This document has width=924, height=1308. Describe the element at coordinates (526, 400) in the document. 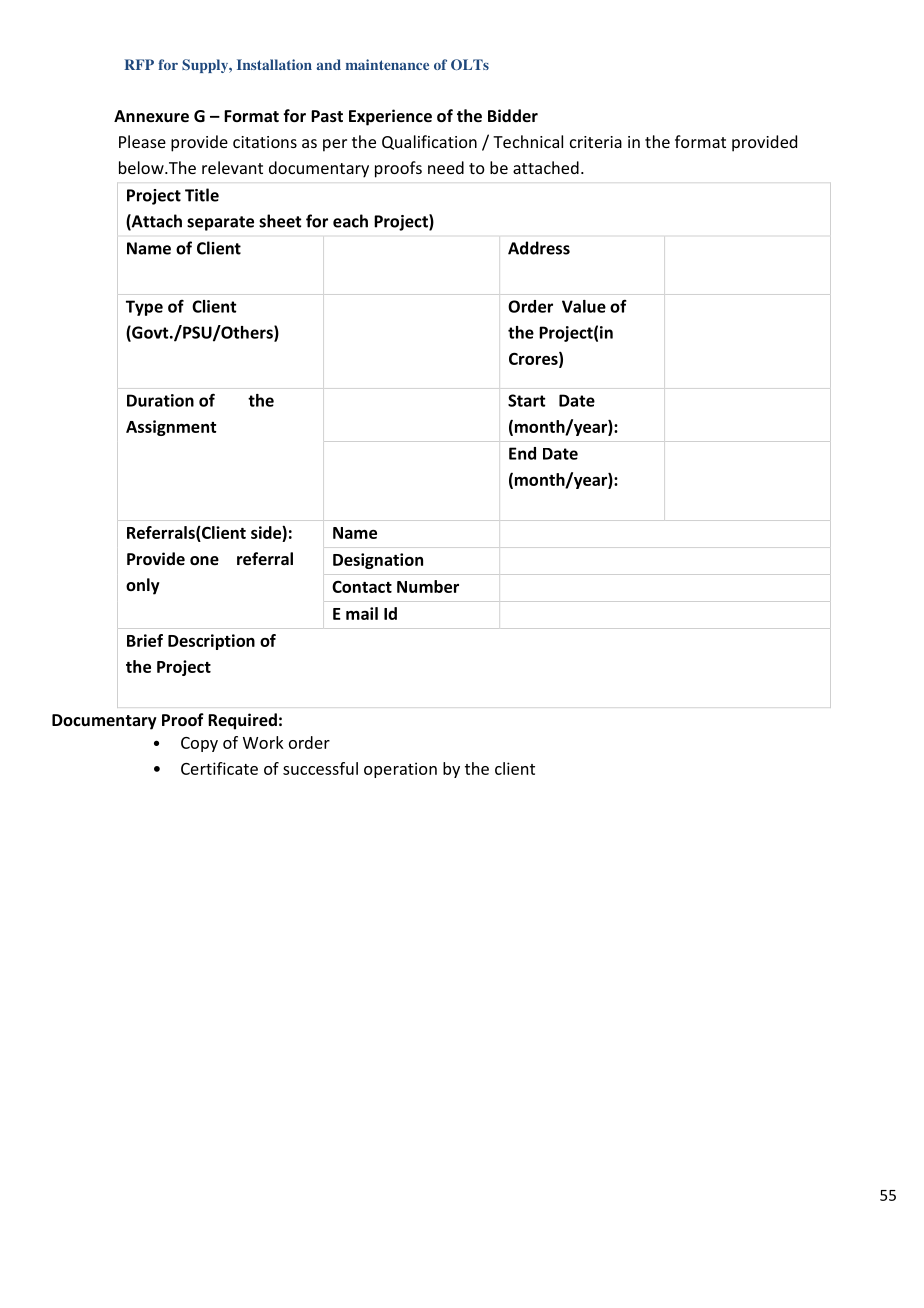

I see `Start` at that location.
